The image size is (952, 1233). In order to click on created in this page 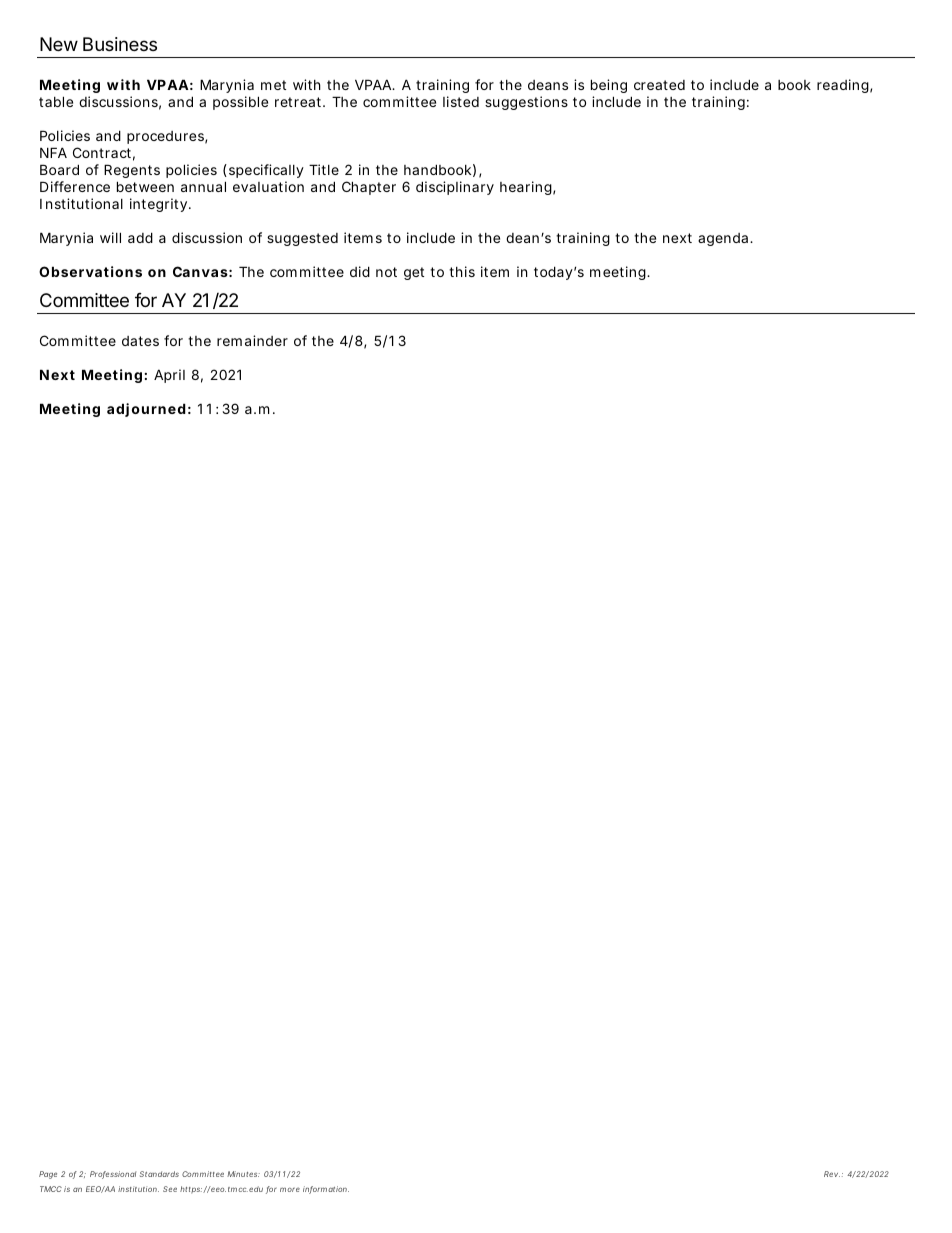, I will do `click(659, 85)`.
